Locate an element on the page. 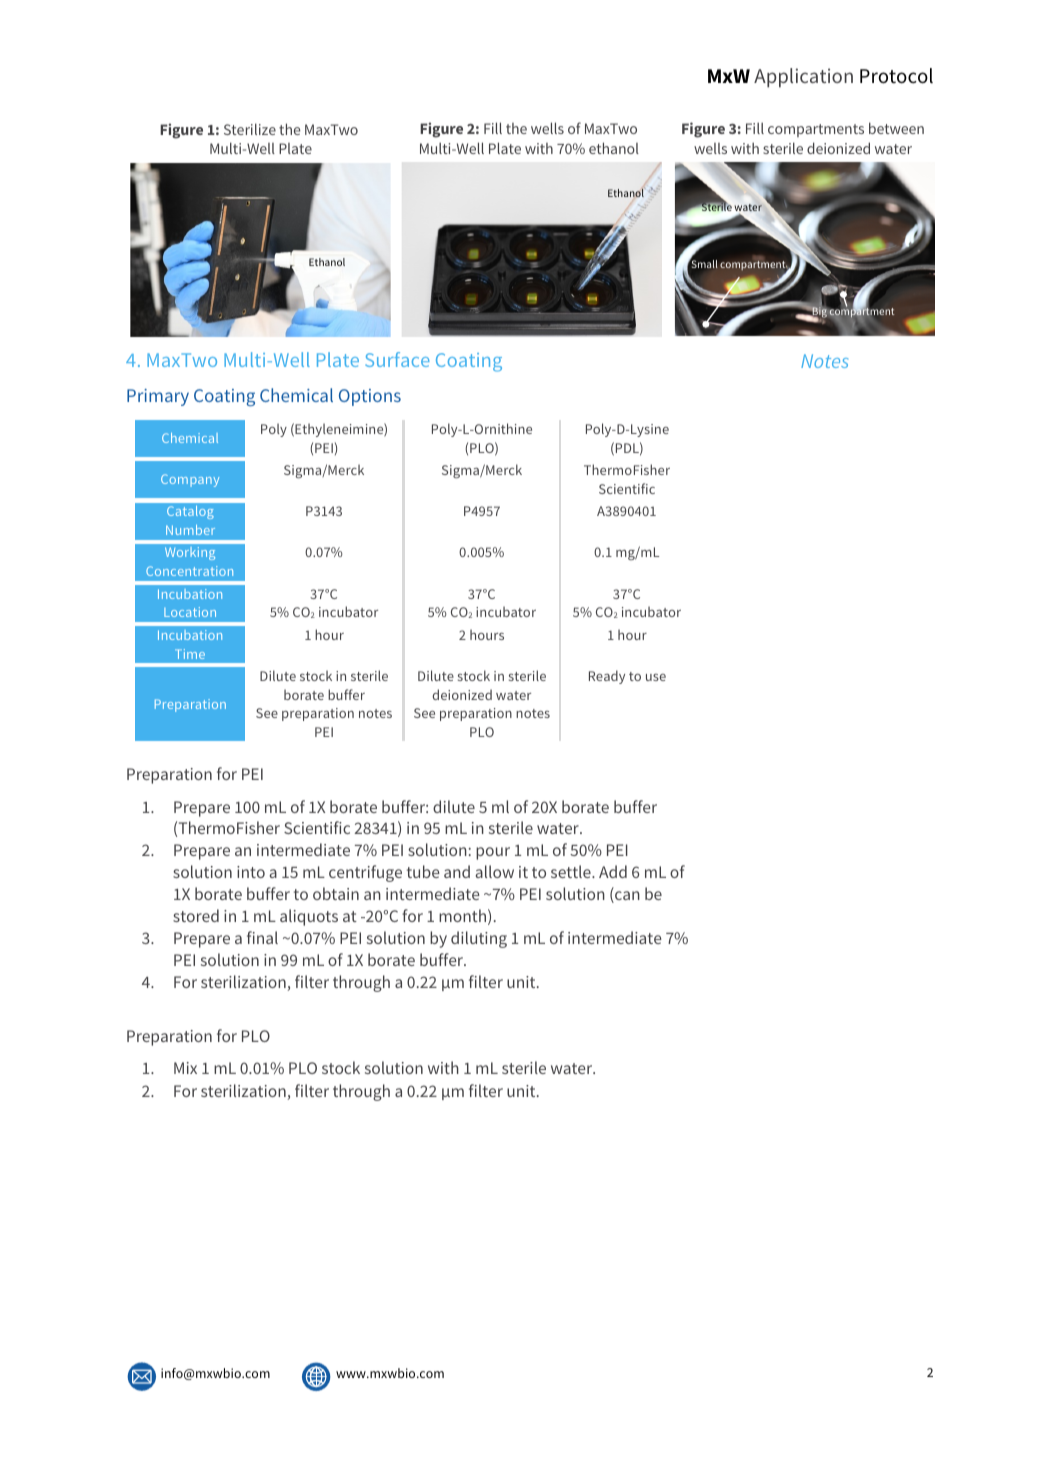  can is located at coordinates (626, 897).
